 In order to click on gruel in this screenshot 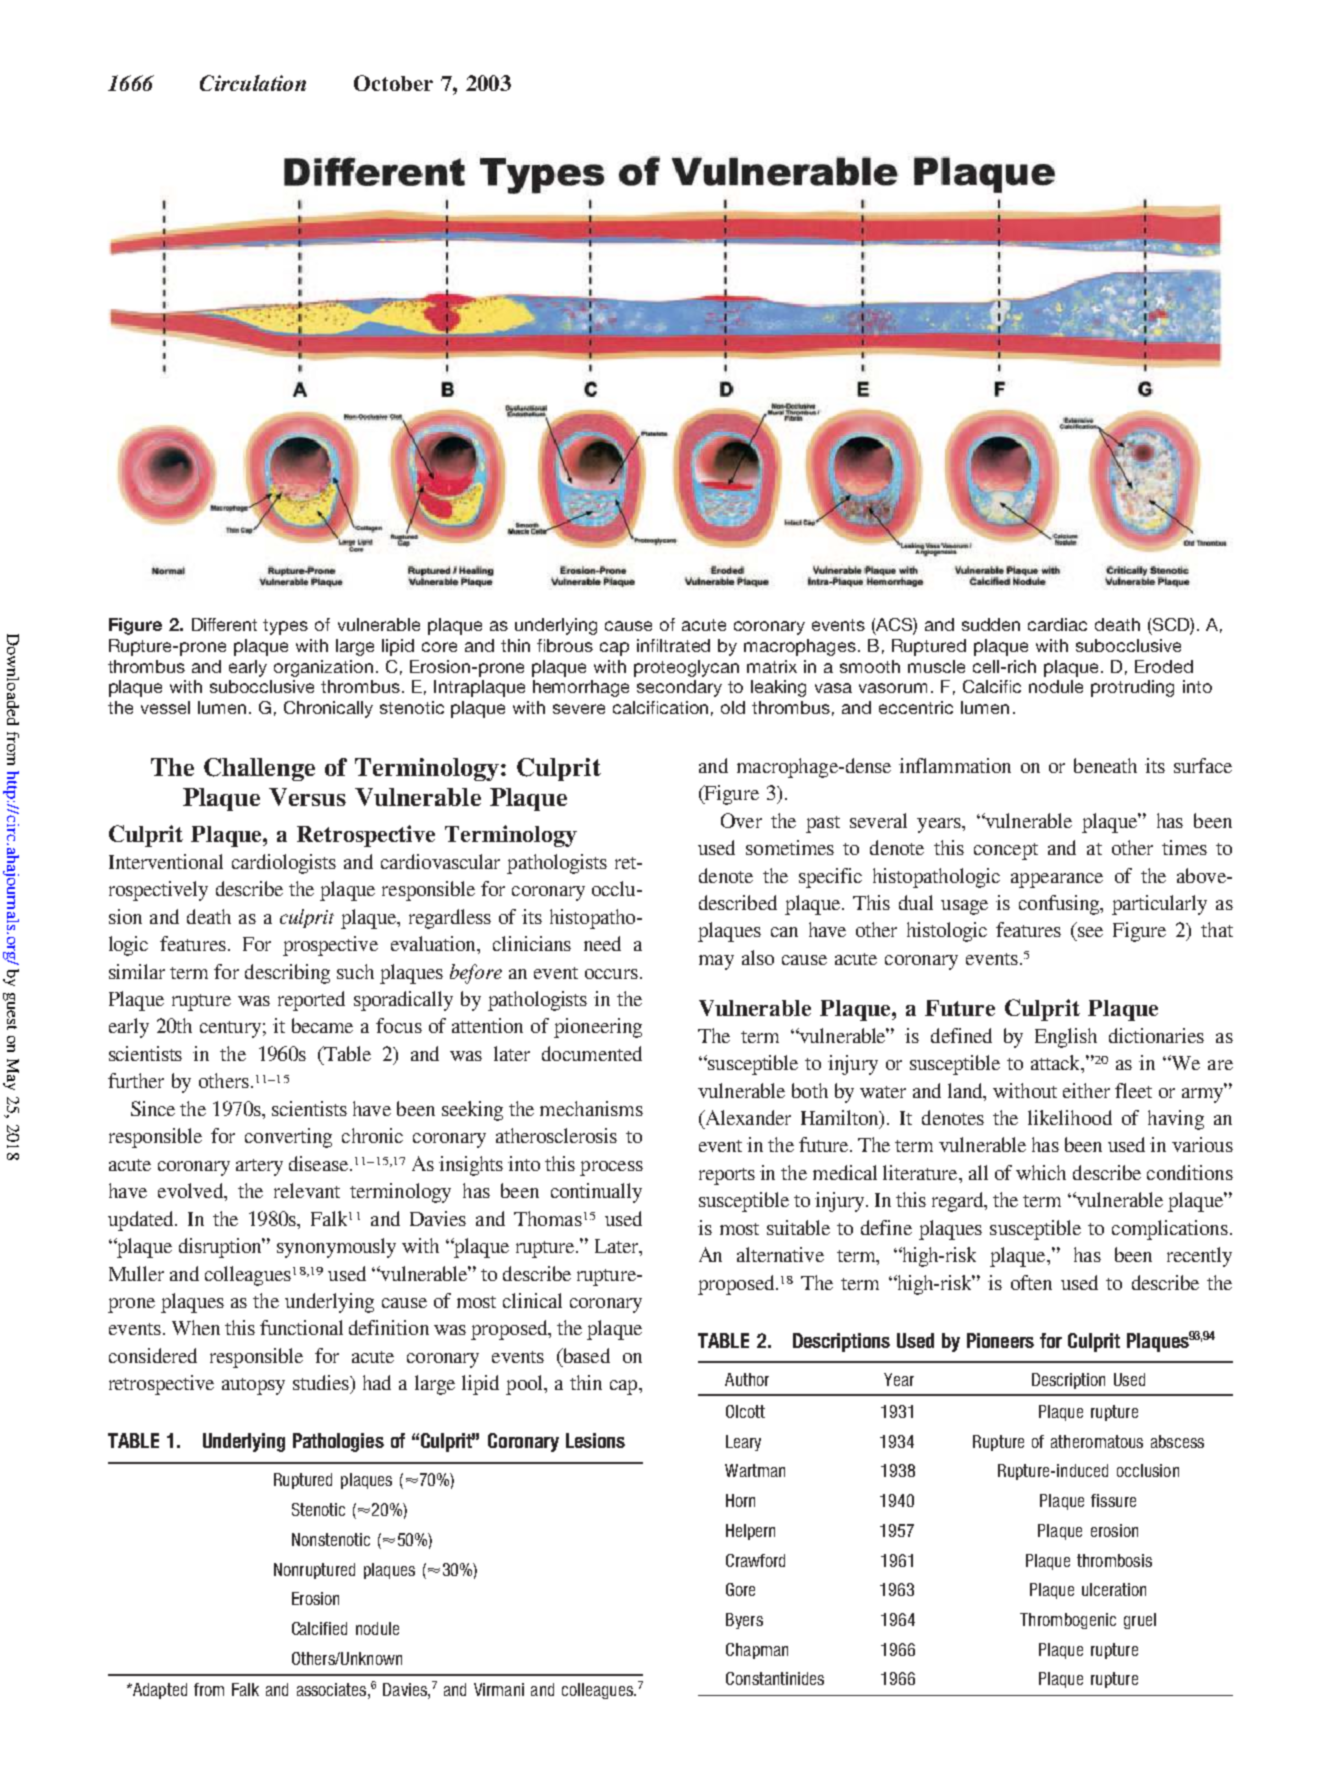, I will do `click(1140, 1621)`.
